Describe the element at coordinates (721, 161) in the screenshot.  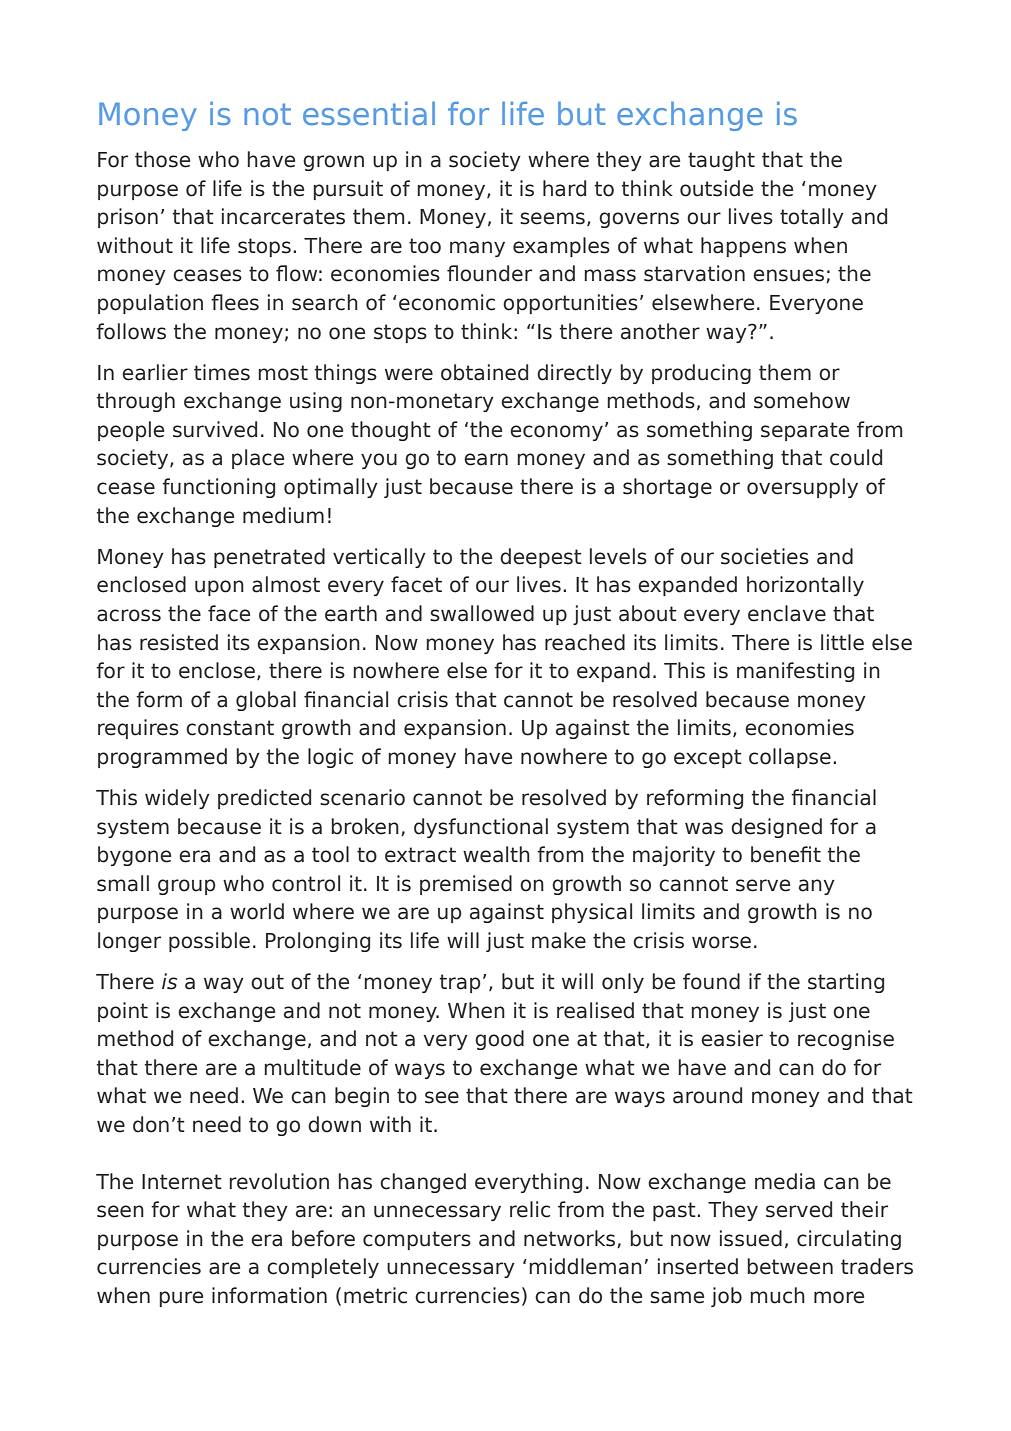
I see `taught` at that location.
